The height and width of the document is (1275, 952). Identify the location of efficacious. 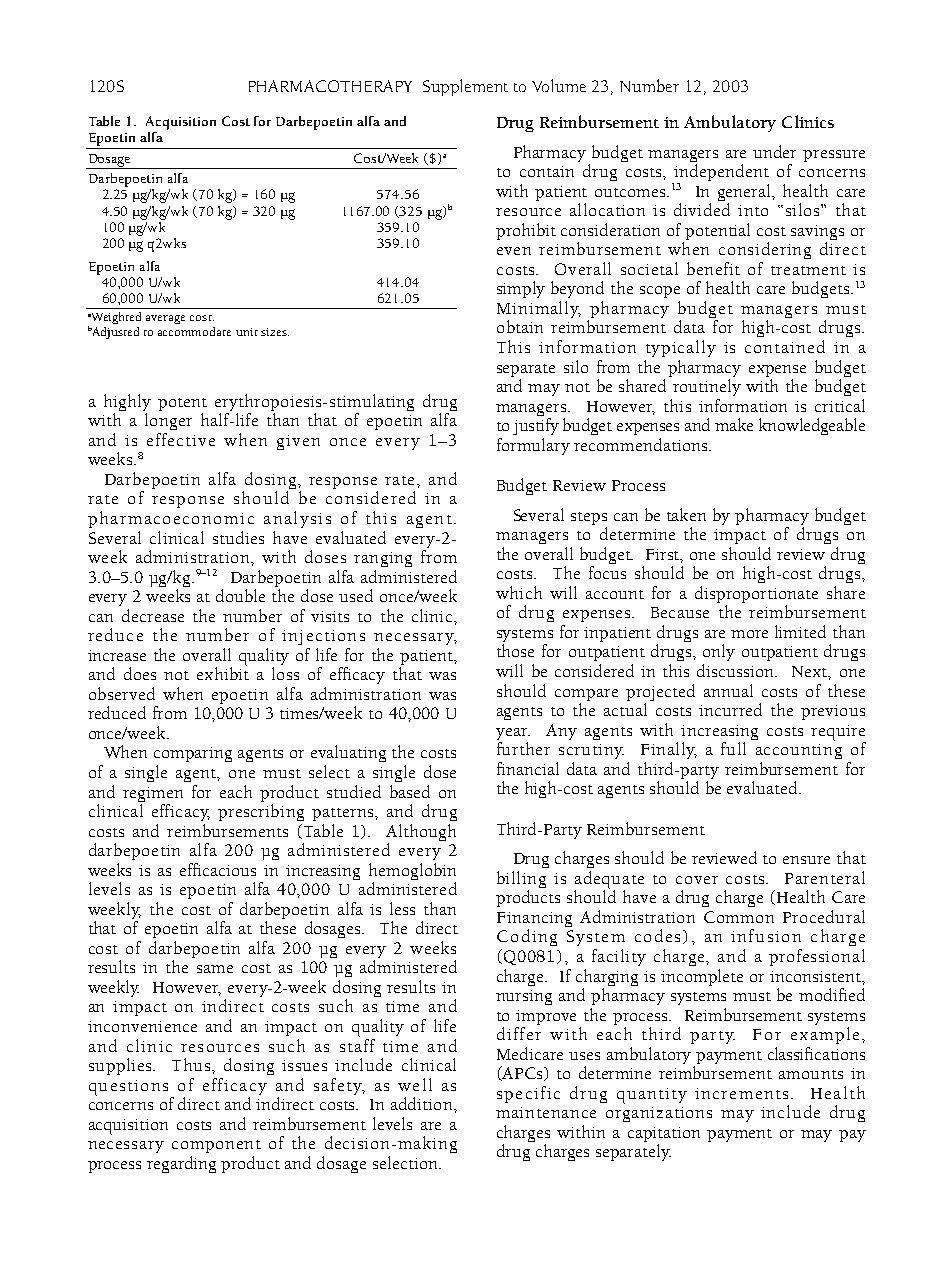
(218, 869).
